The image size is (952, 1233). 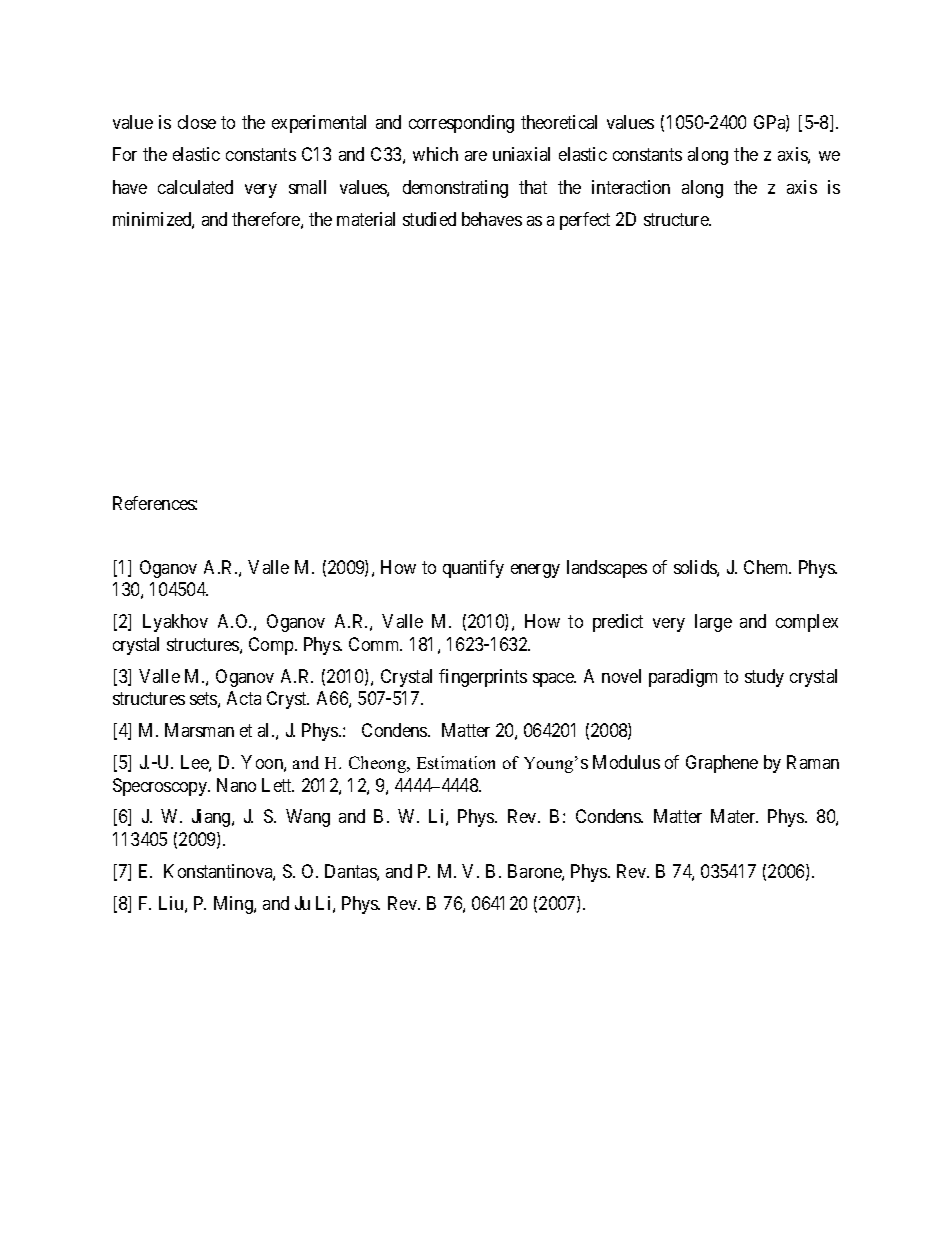 What do you see at coordinates (767, 567) in the document?
I see `Chem` at bounding box center [767, 567].
